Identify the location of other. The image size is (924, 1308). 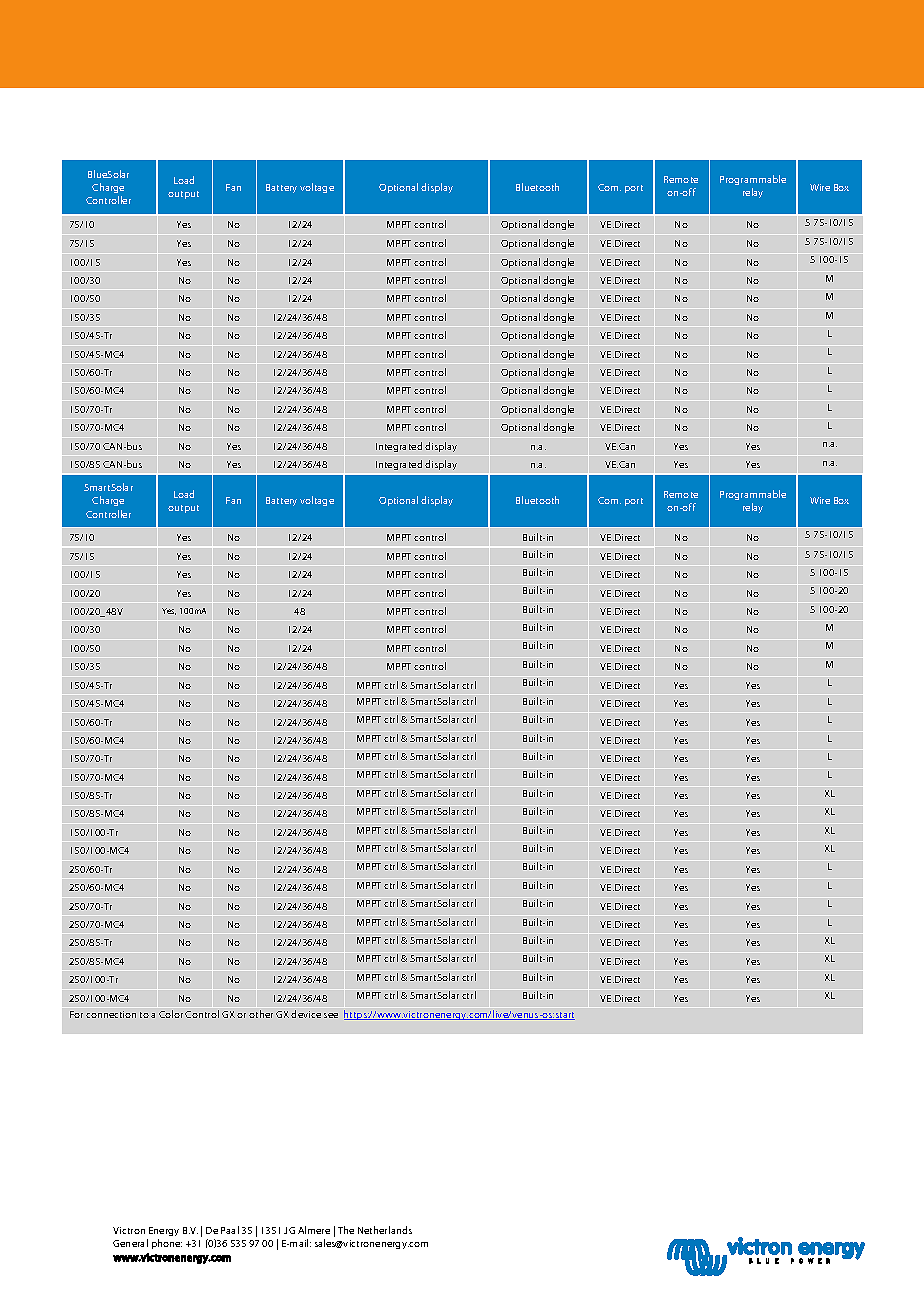
(261, 1014).
